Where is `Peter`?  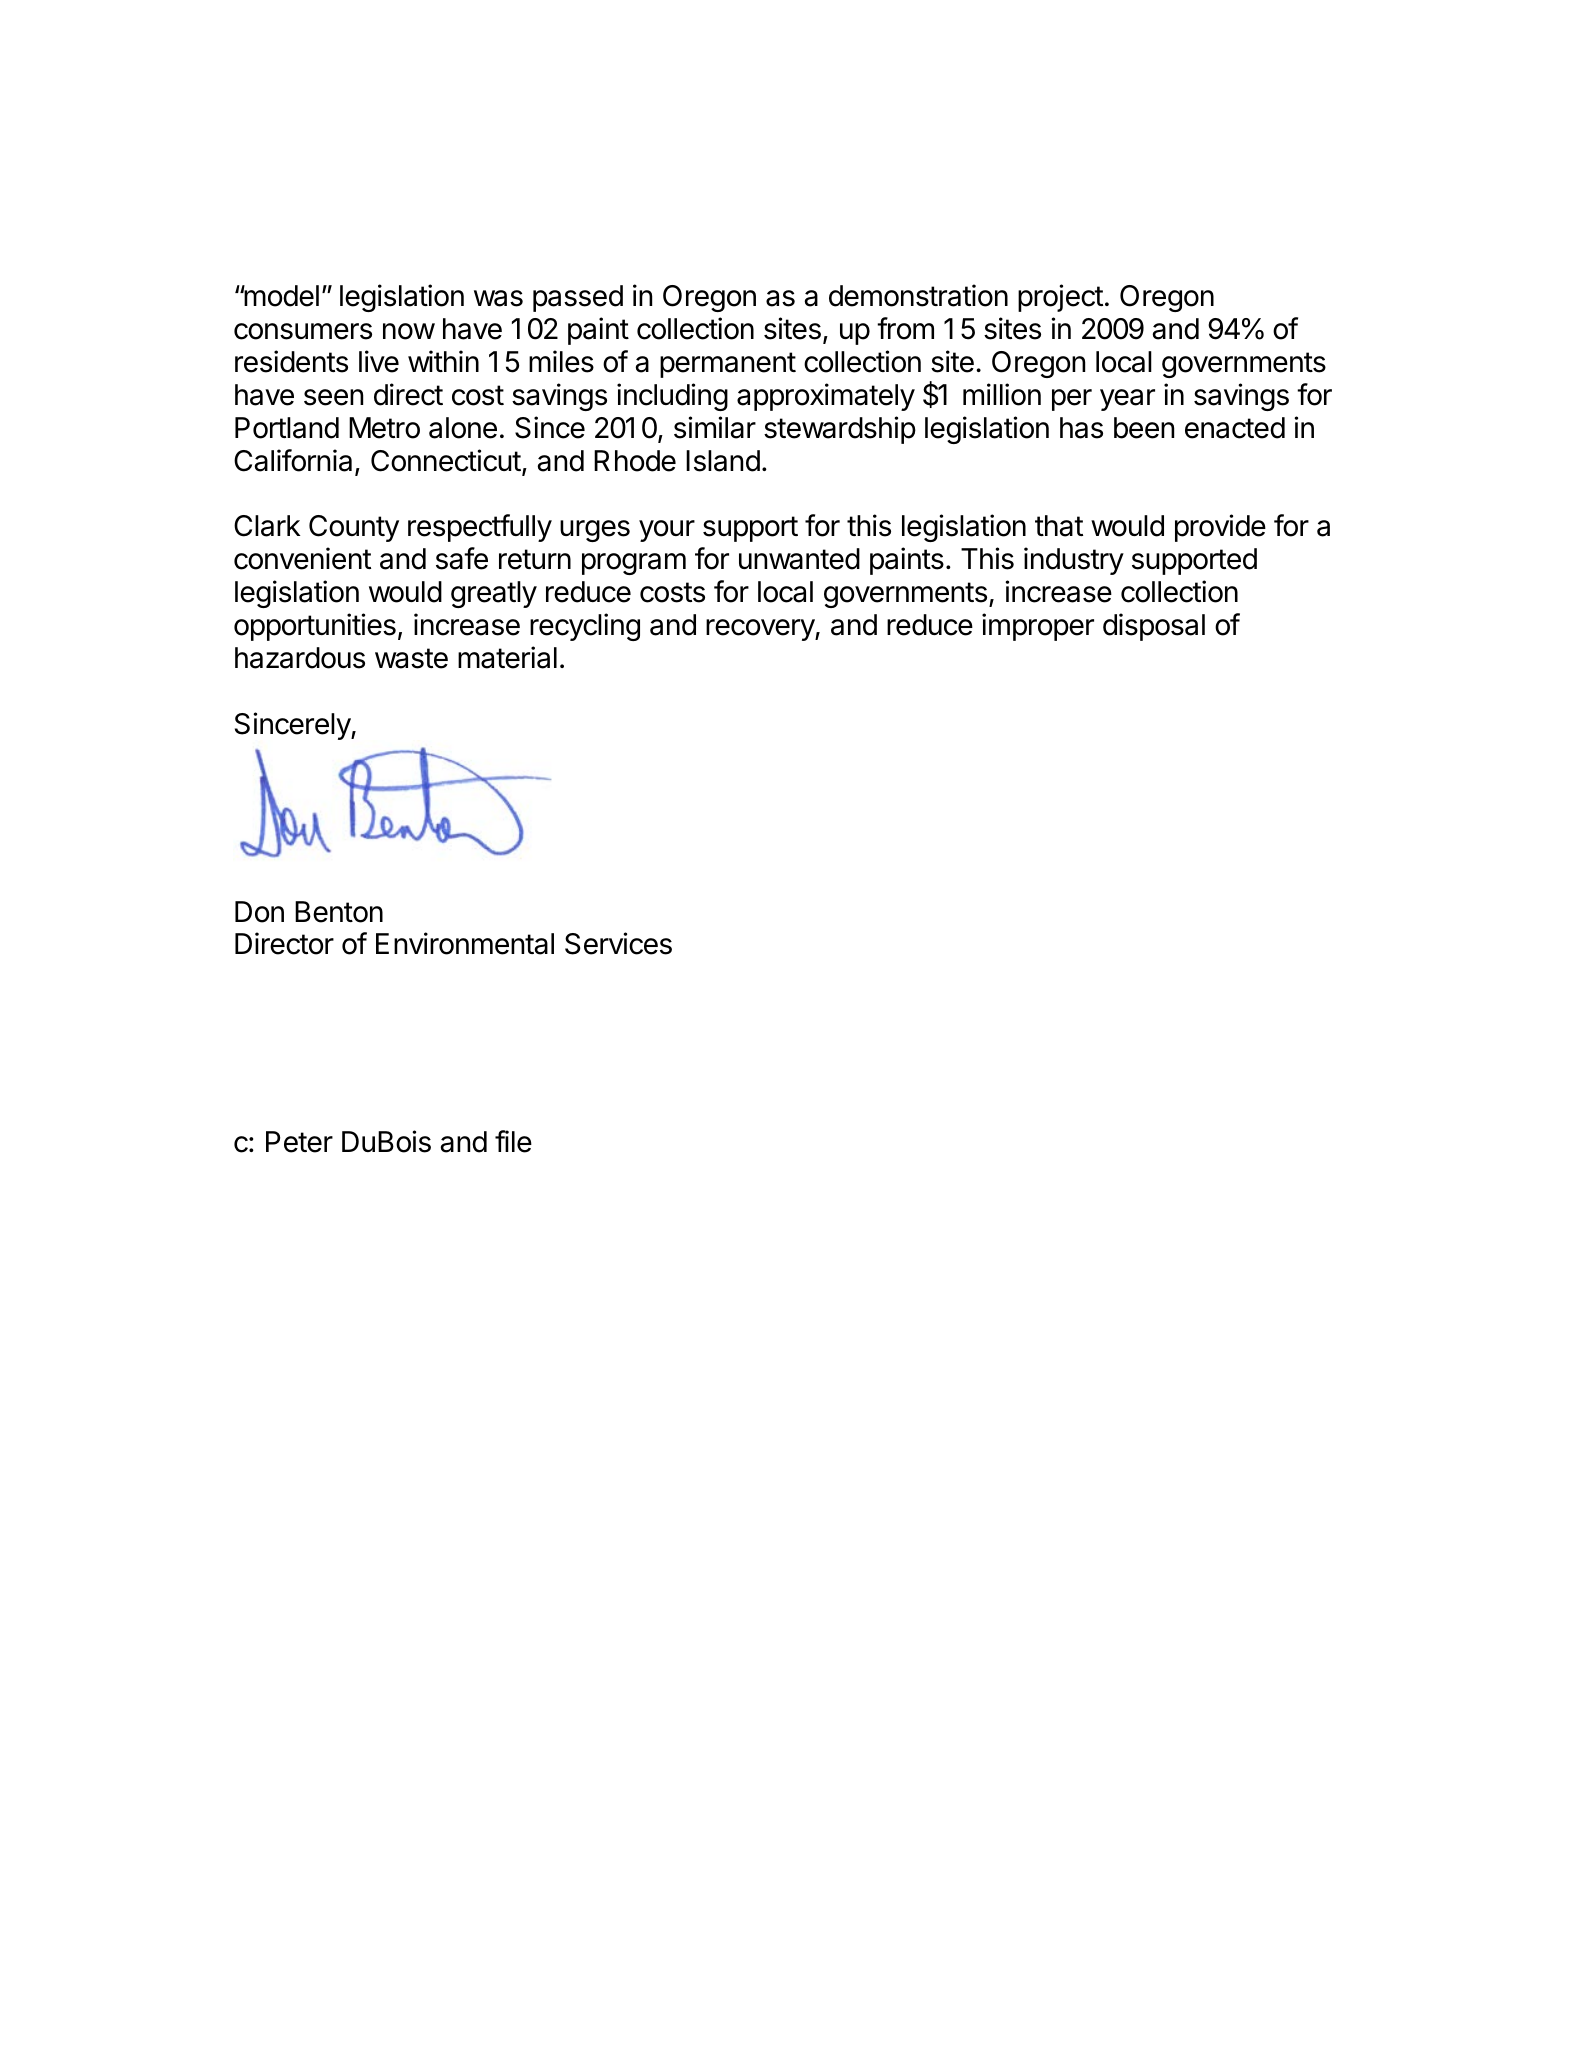 Peter is located at coordinates (299, 1142).
